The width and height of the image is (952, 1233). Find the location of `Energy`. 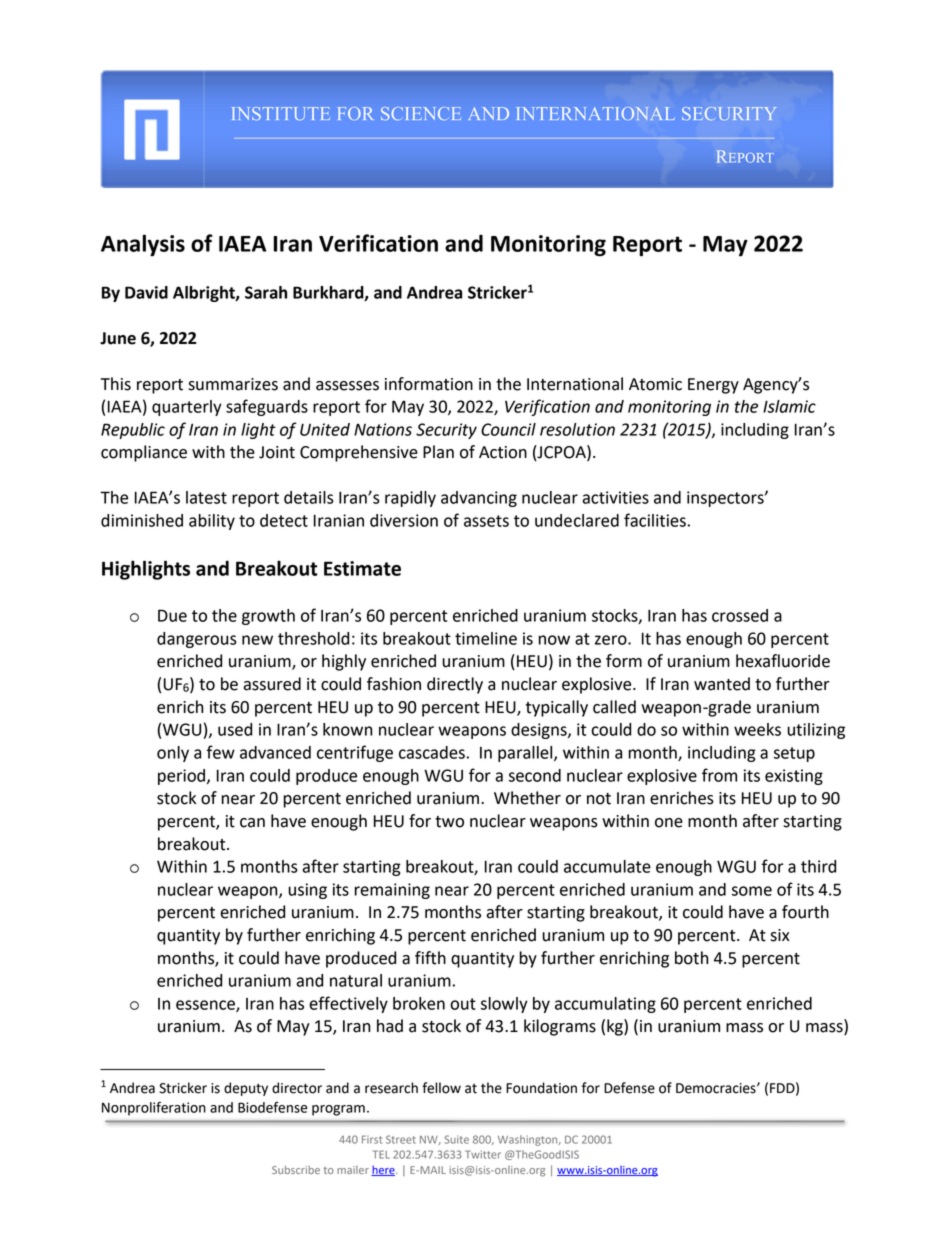

Energy is located at coordinates (713, 386).
